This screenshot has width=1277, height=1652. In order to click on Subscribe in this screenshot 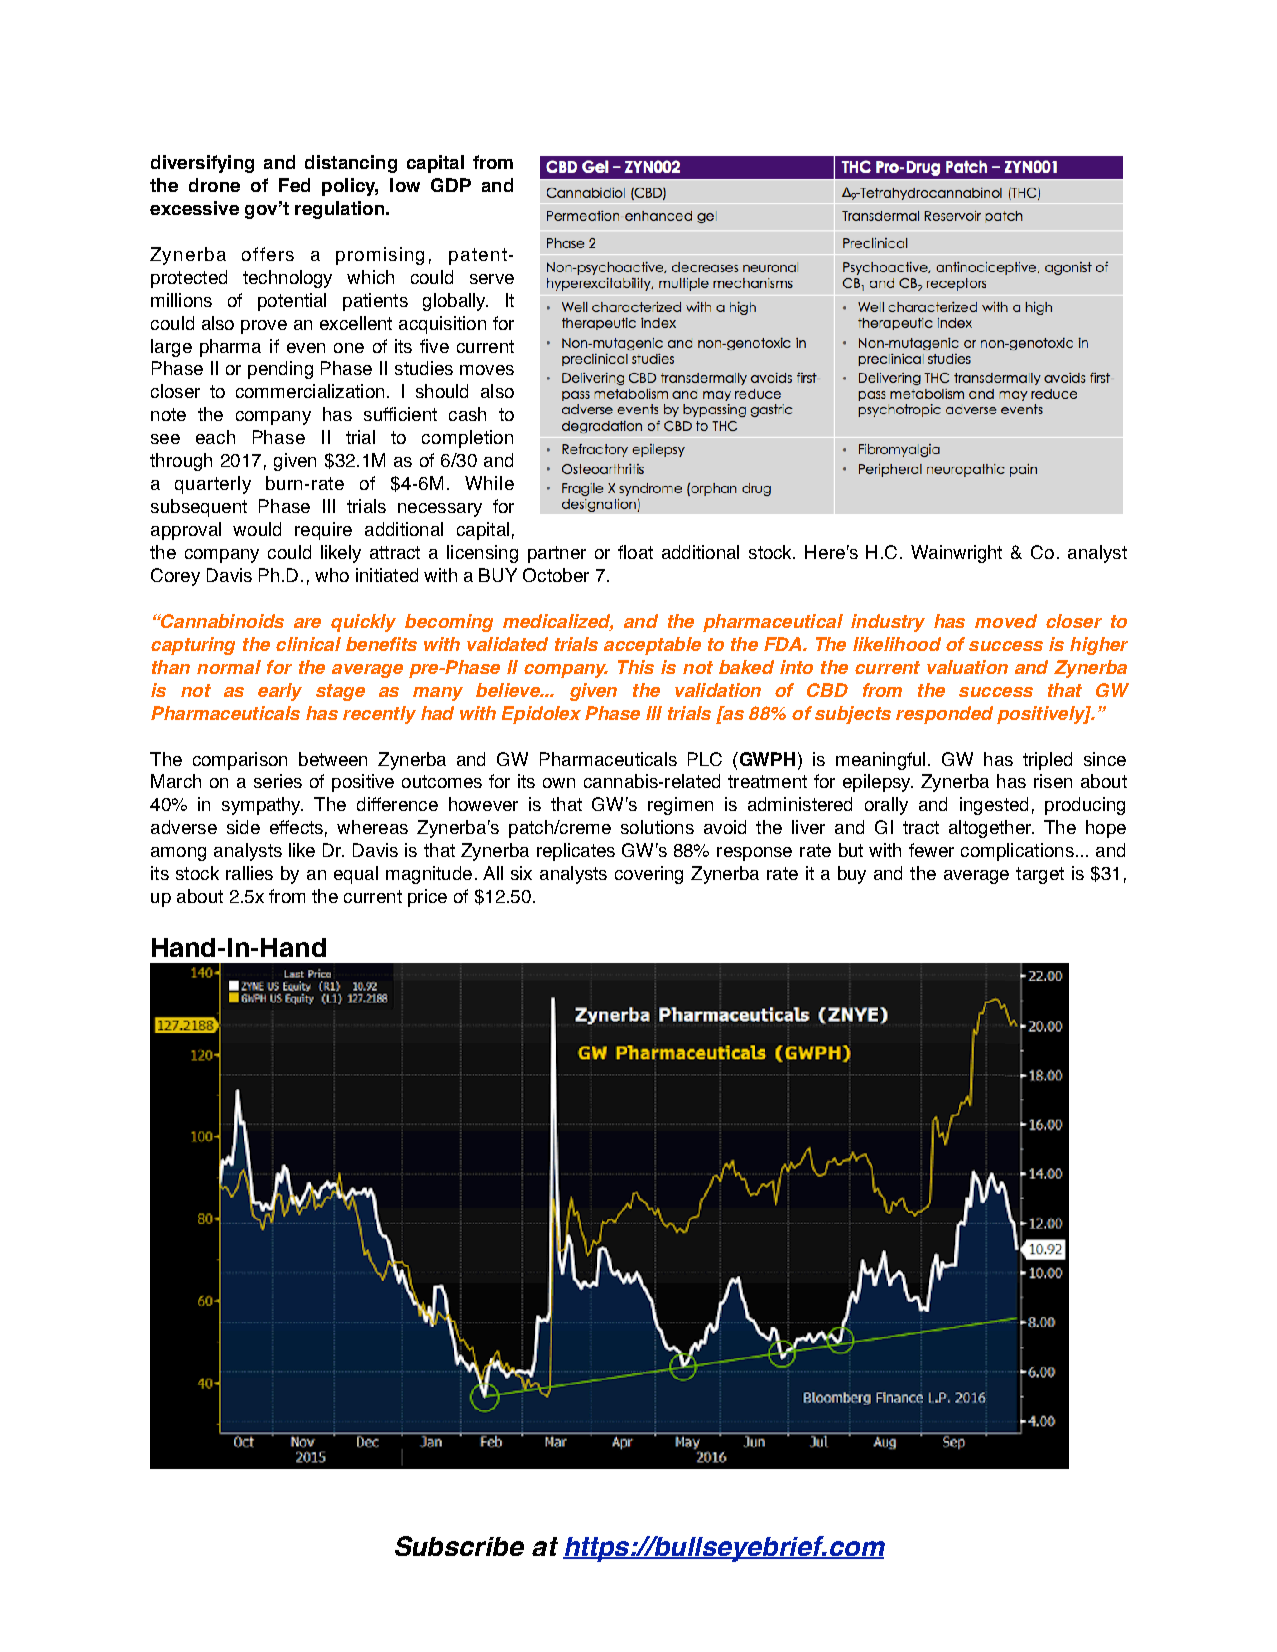, I will do `click(459, 1546)`.
